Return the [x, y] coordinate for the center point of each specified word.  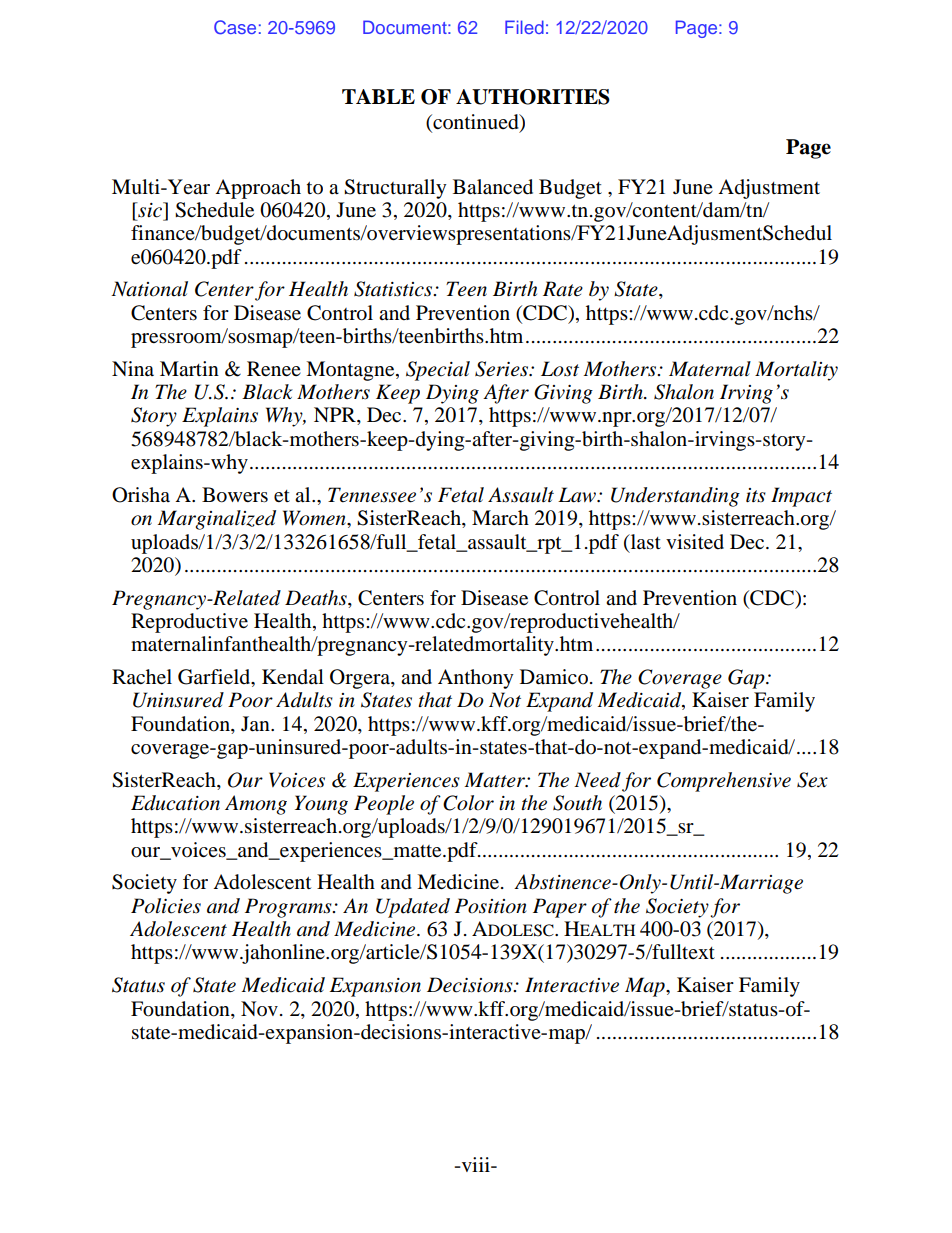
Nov [259, 1008]
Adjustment [769, 189]
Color [468, 803]
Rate [563, 289]
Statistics [394, 289]
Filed [524, 27]
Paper [560, 908]
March [500, 517]
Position [491, 906]
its [756, 495]
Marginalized [217, 520]
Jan [256, 723]
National [149, 289]
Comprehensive [724, 782]
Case [235, 27]
